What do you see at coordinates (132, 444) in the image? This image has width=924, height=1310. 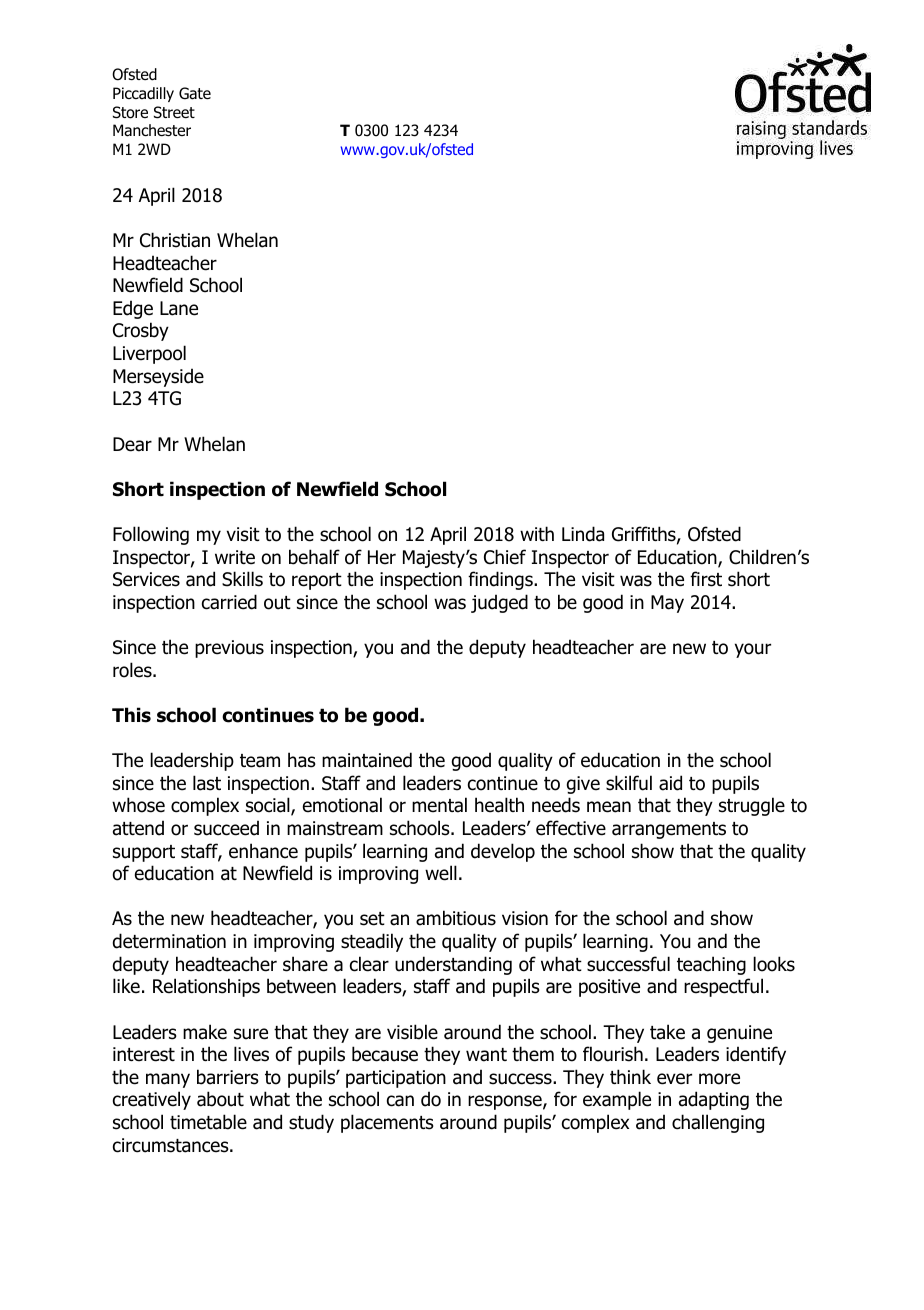 I see `Dear` at bounding box center [132, 444].
